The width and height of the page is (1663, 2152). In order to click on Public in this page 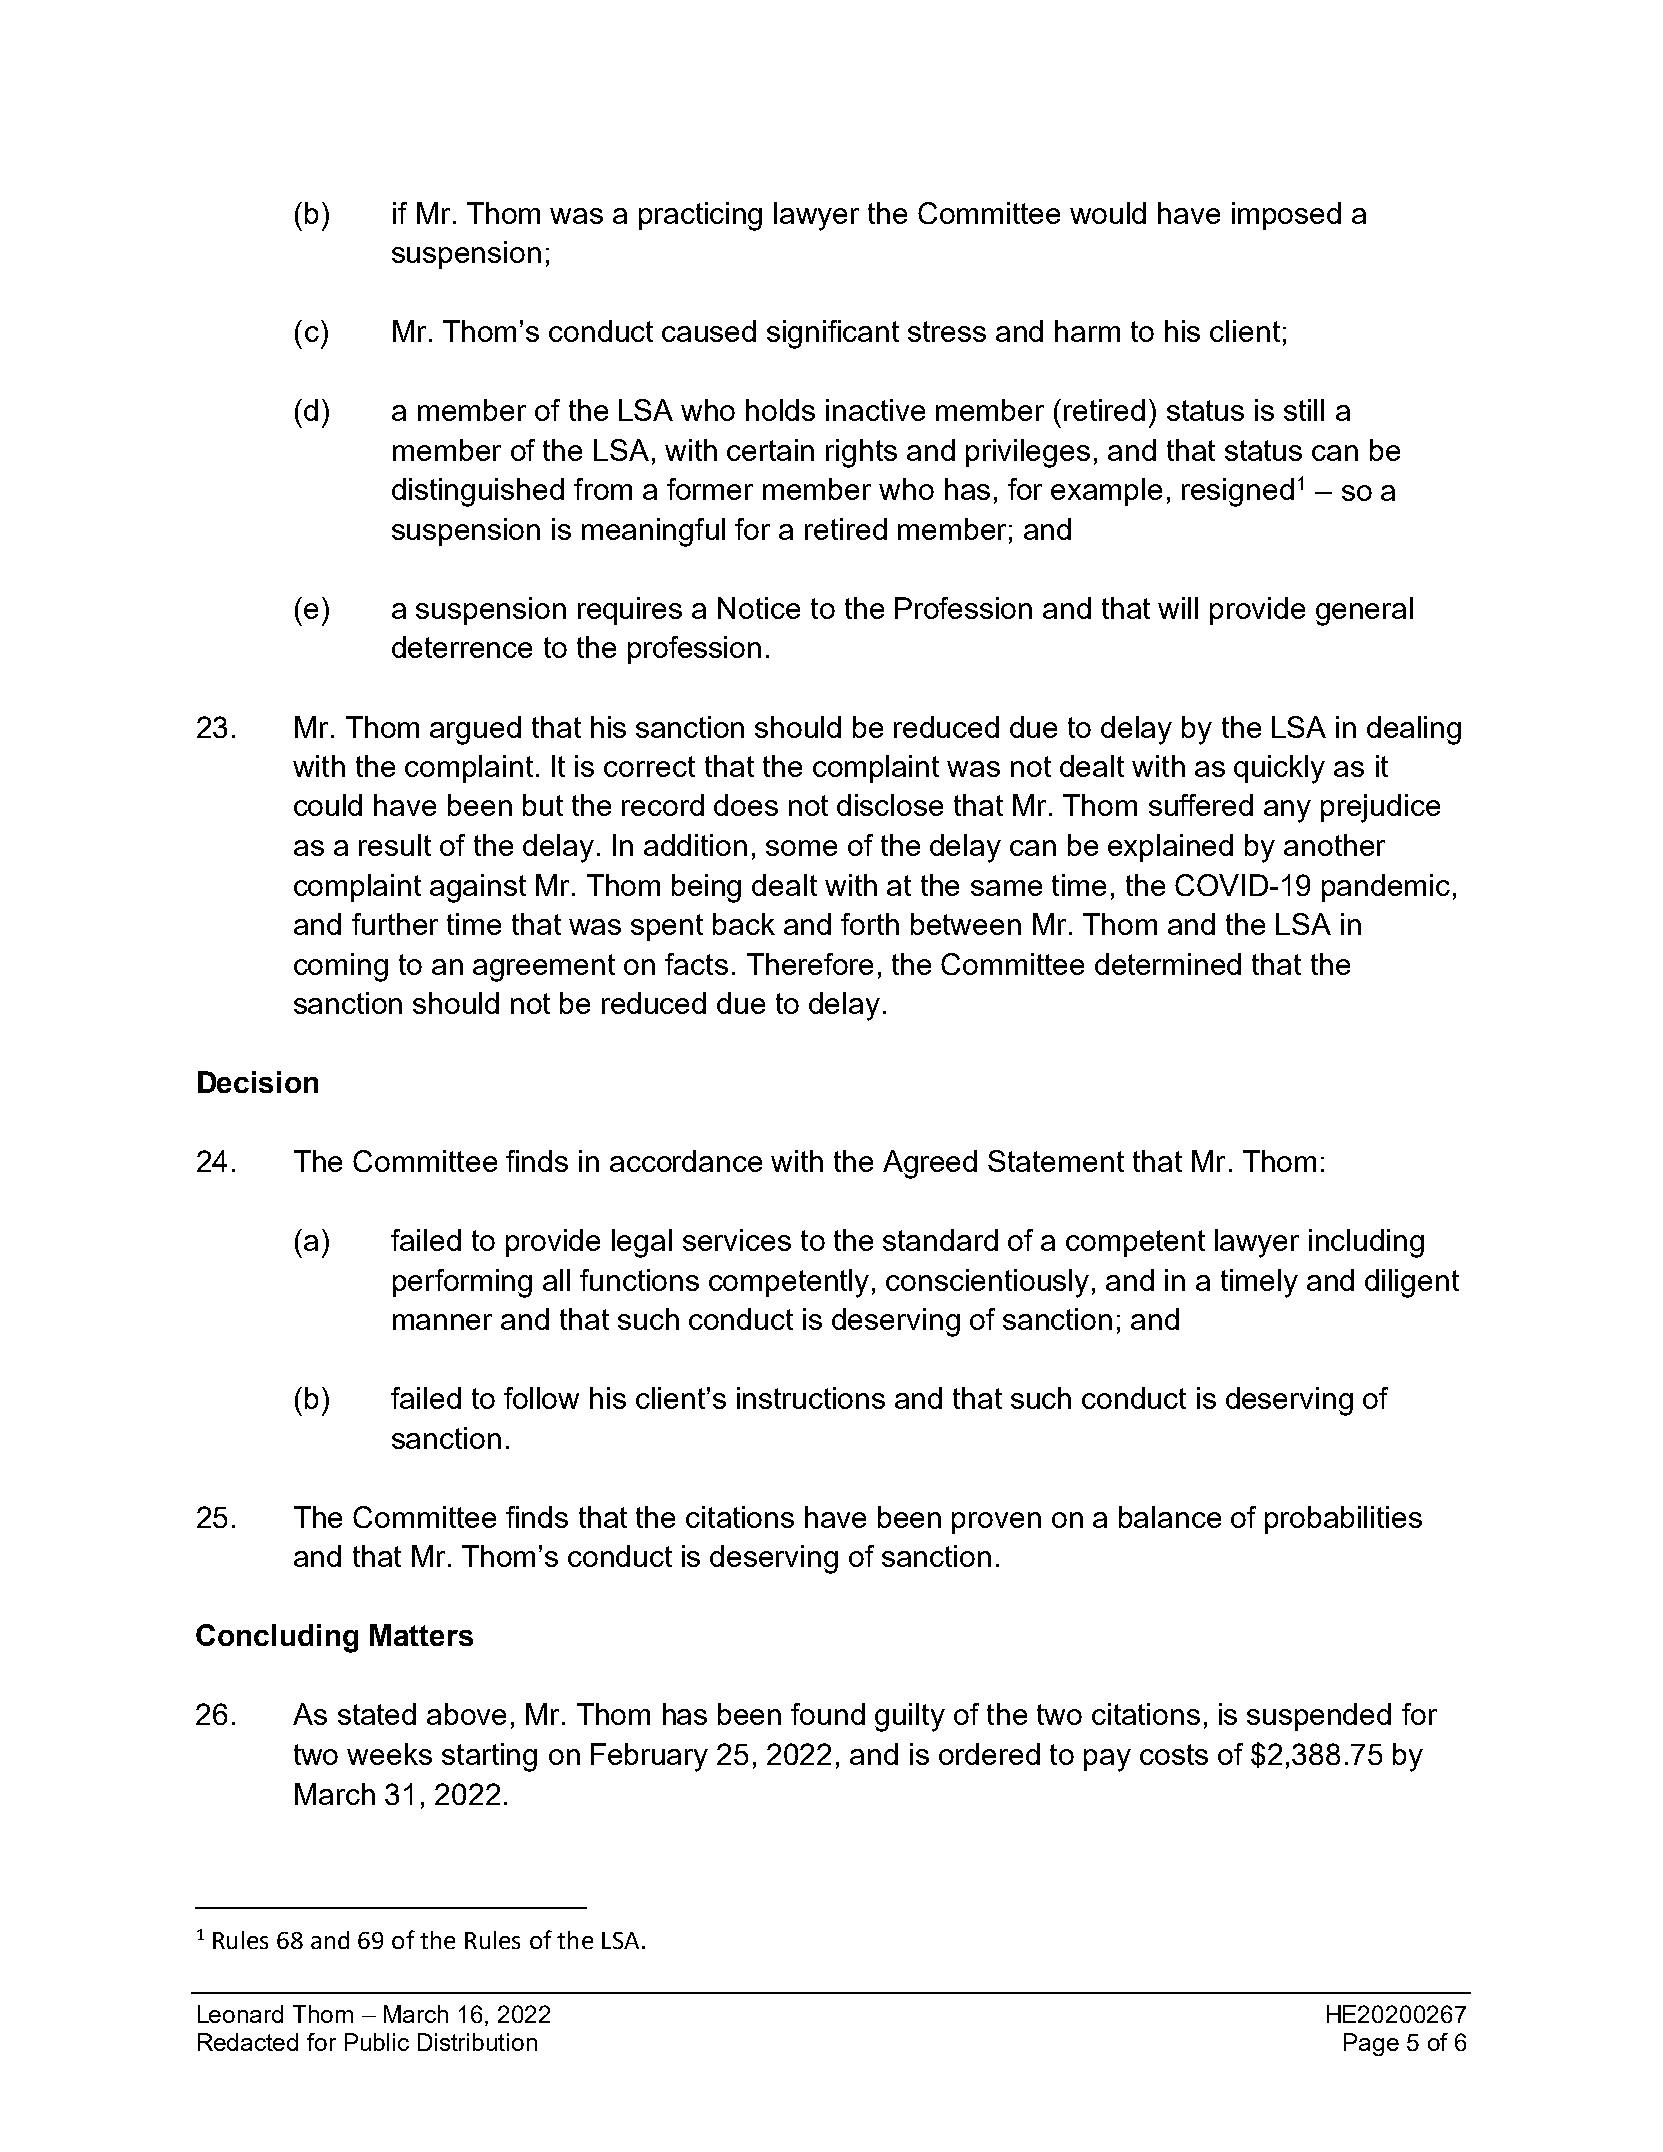, I will do `click(377, 2042)`.
